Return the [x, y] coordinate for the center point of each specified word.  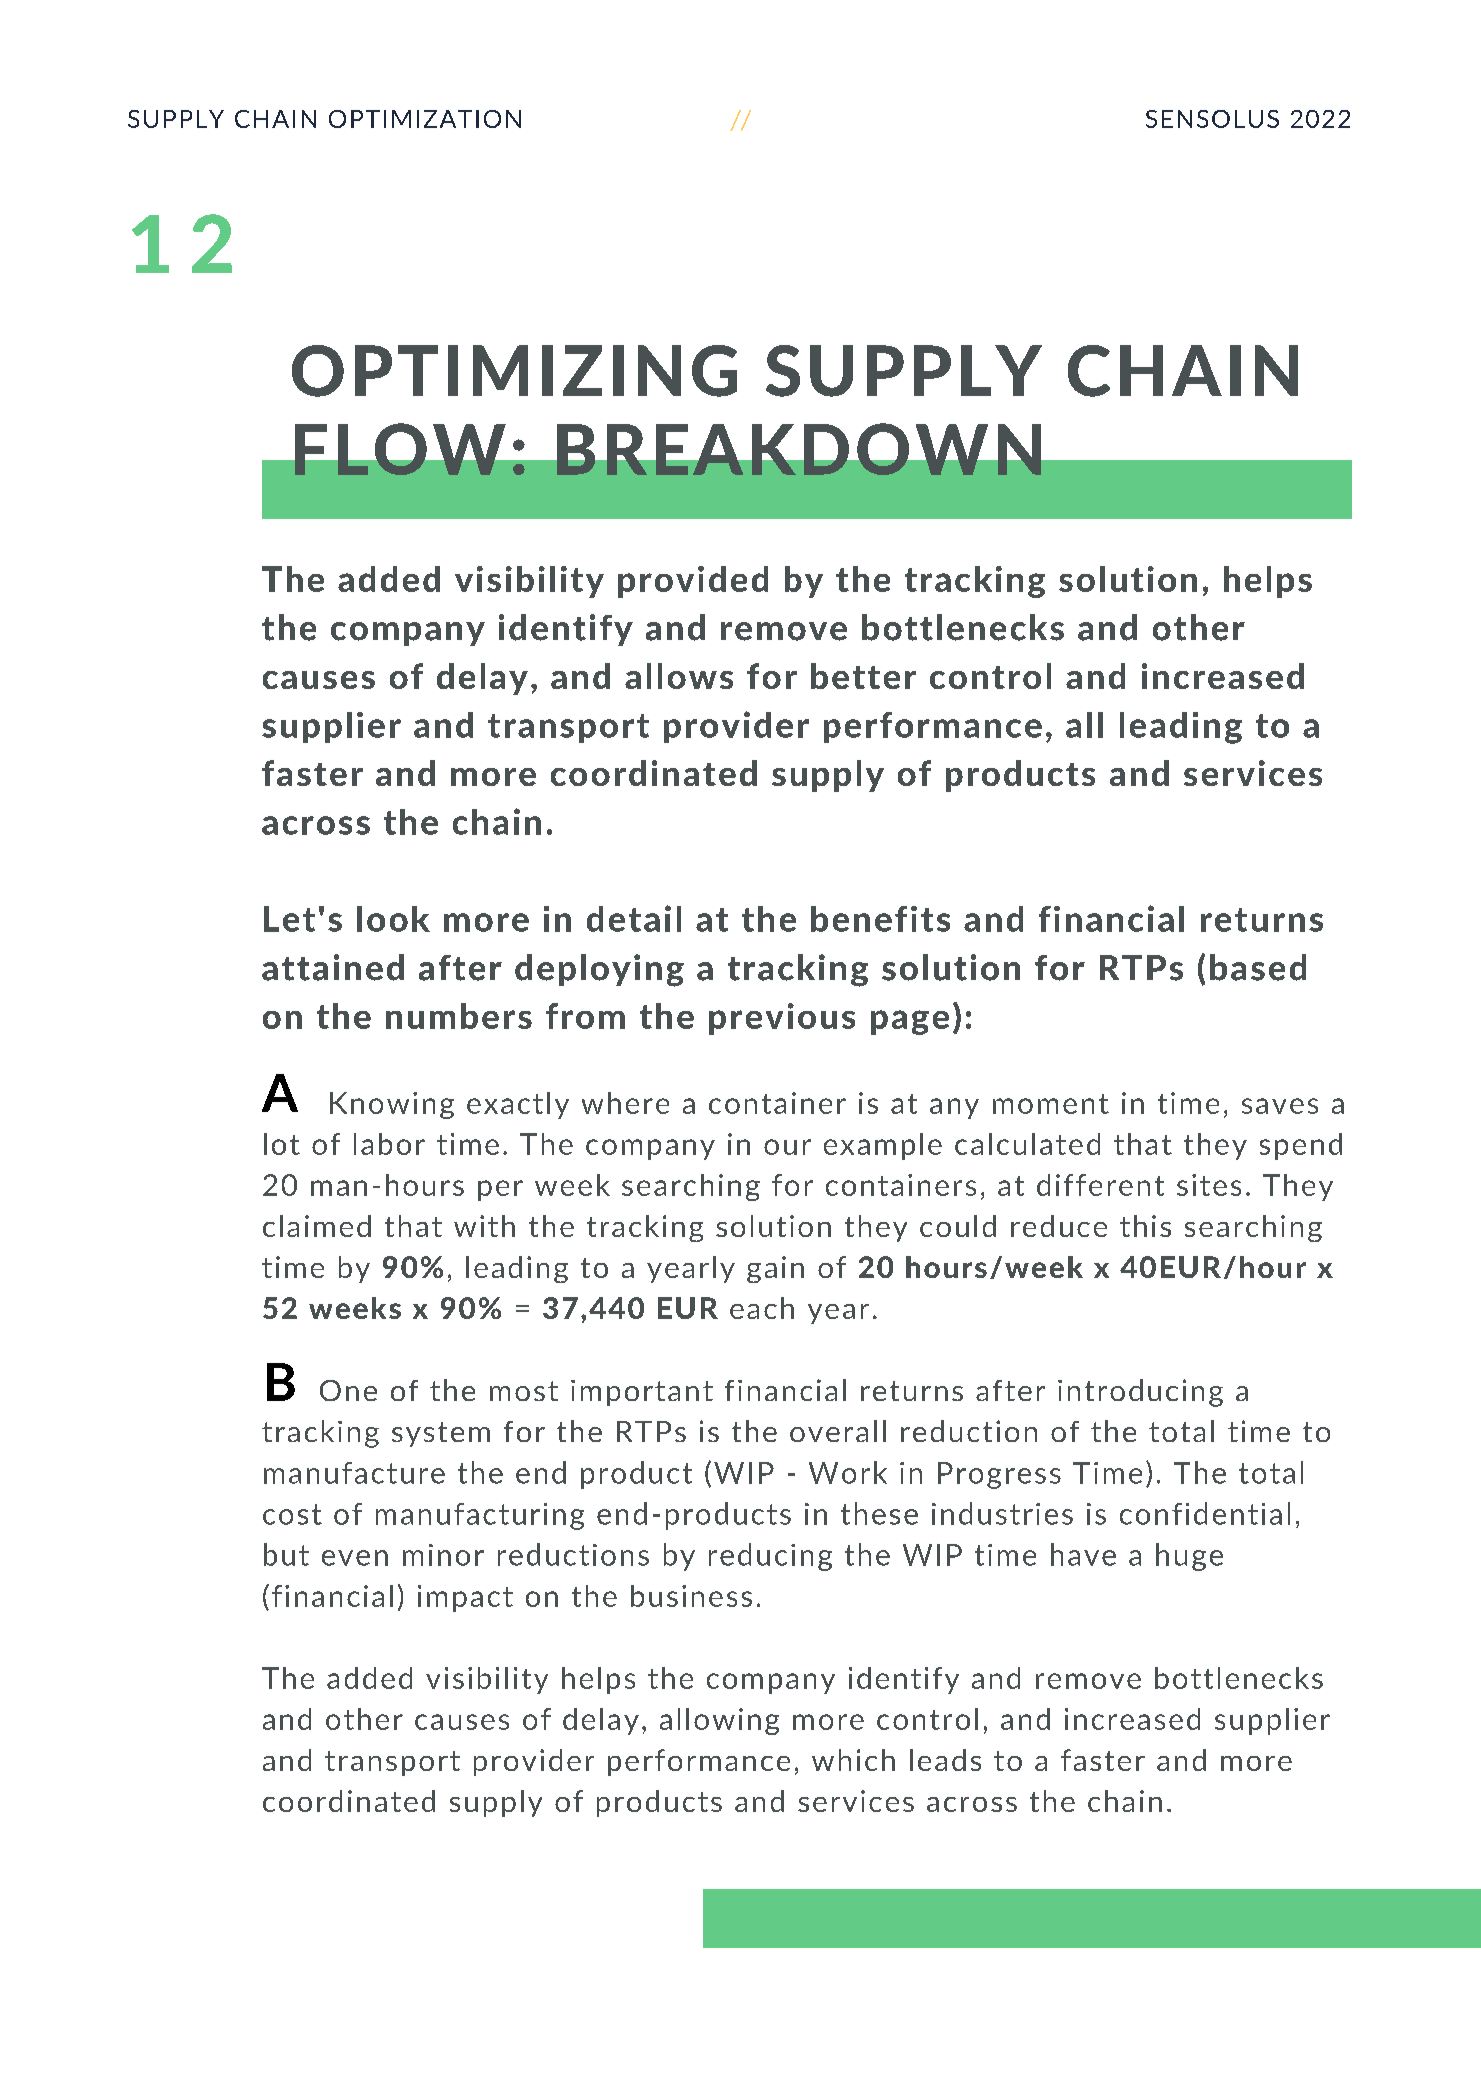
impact [465, 1598]
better [863, 676]
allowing [719, 1721]
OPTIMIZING [514, 371]
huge [1189, 1557]
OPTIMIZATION [425, 119]
